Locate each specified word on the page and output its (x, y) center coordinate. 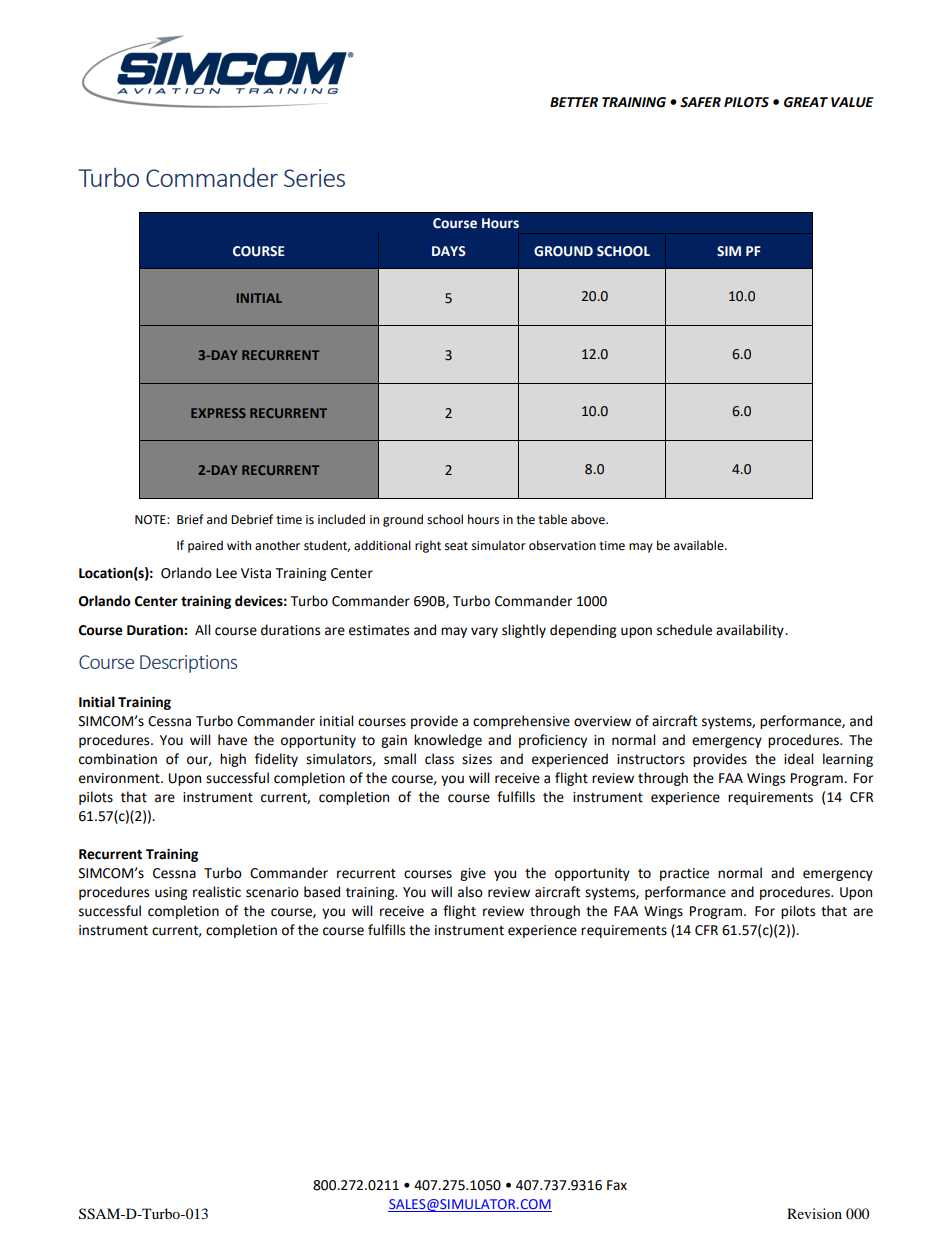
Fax (617, 1185)
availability (751, 631)
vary (484, 632)
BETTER (574, 102)
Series (314, 178)
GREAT (806, 102)
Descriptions (188, 664)
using (171, 893)
